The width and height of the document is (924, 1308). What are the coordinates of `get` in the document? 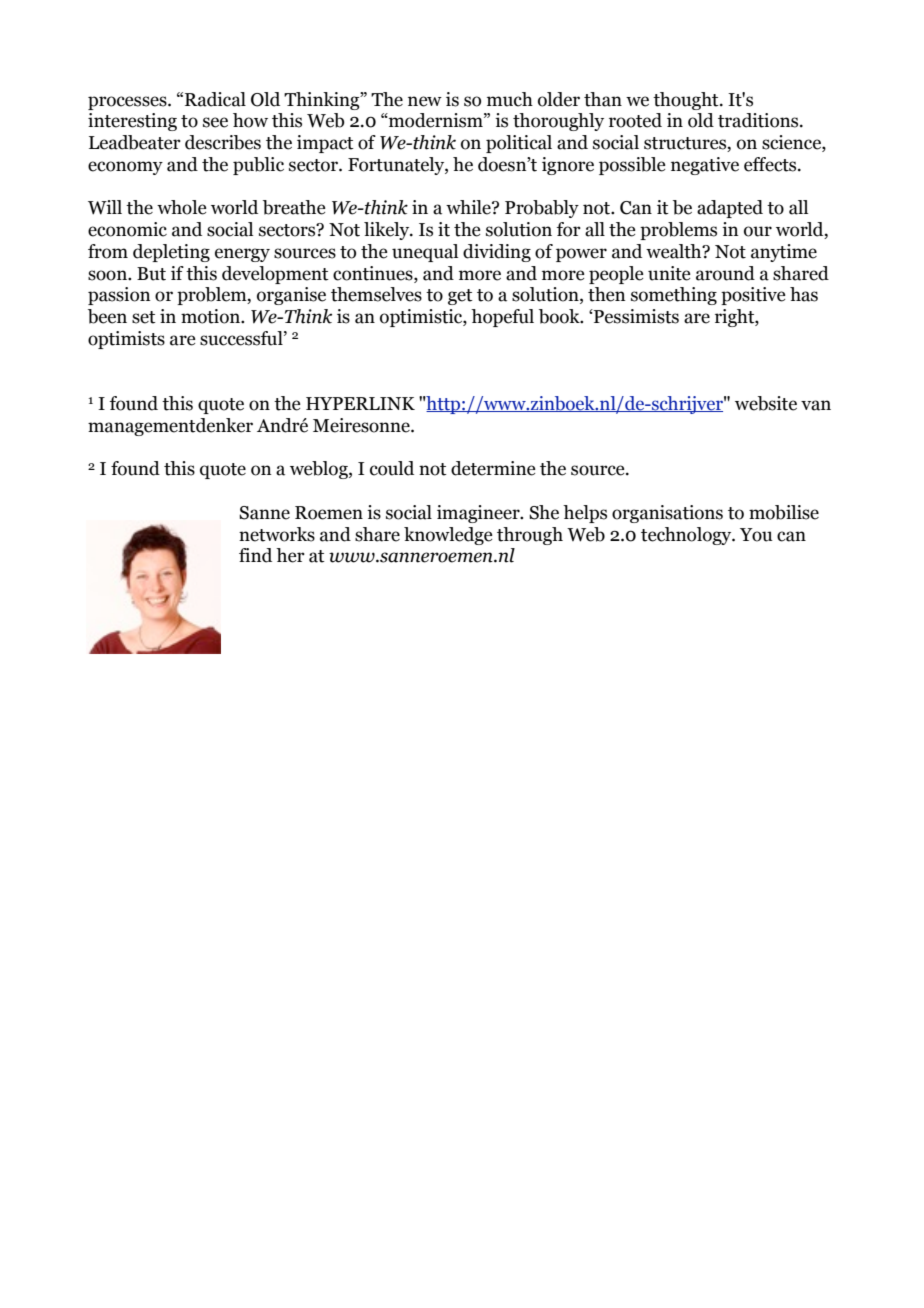 It's located at (460, 297).
